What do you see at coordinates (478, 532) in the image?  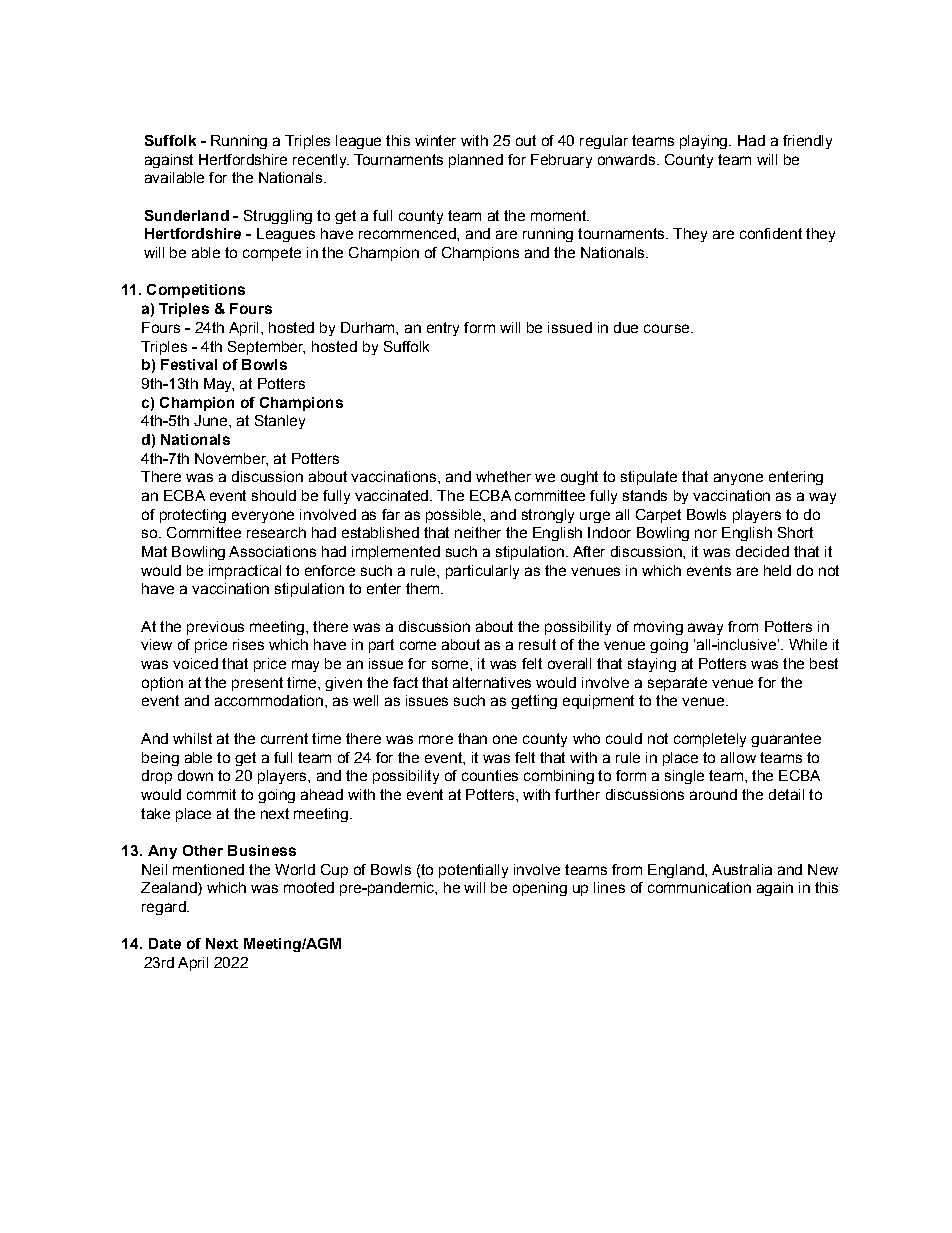 I see `neither` at bounding box center [478, 532].
